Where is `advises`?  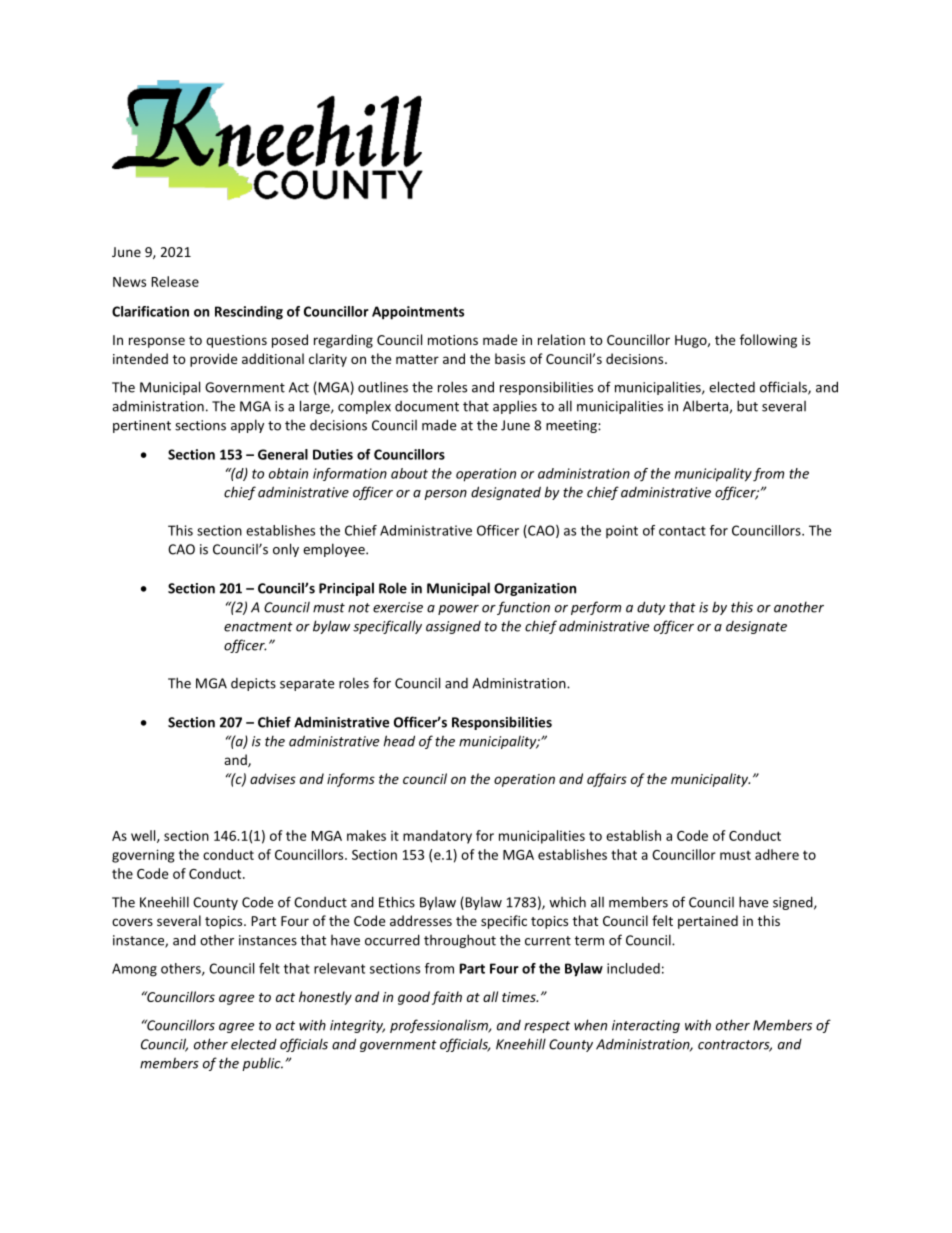 advises is located at coordinates (273, 778).
